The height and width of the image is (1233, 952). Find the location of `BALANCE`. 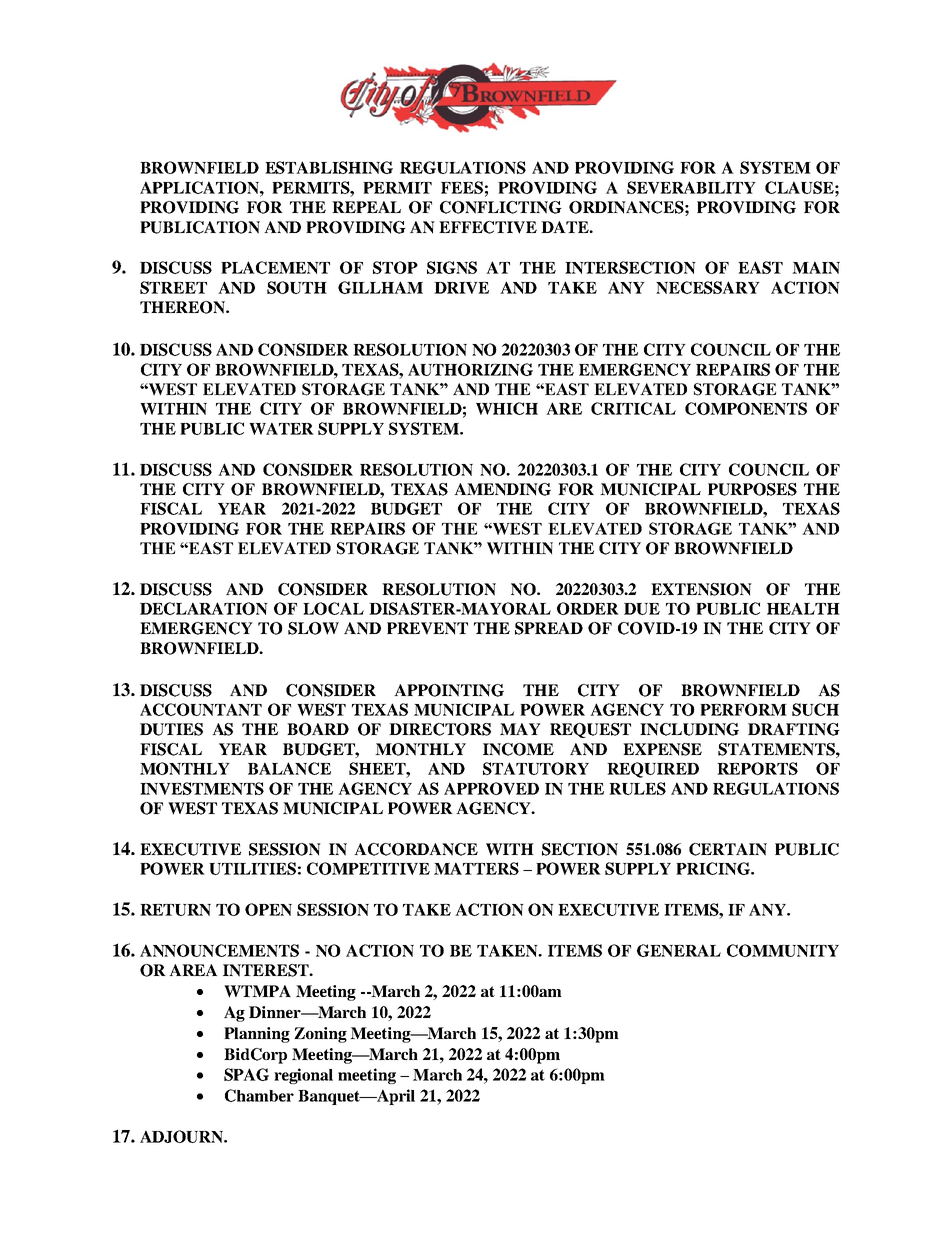

BALANCE is located at coordinates (289, 768).
